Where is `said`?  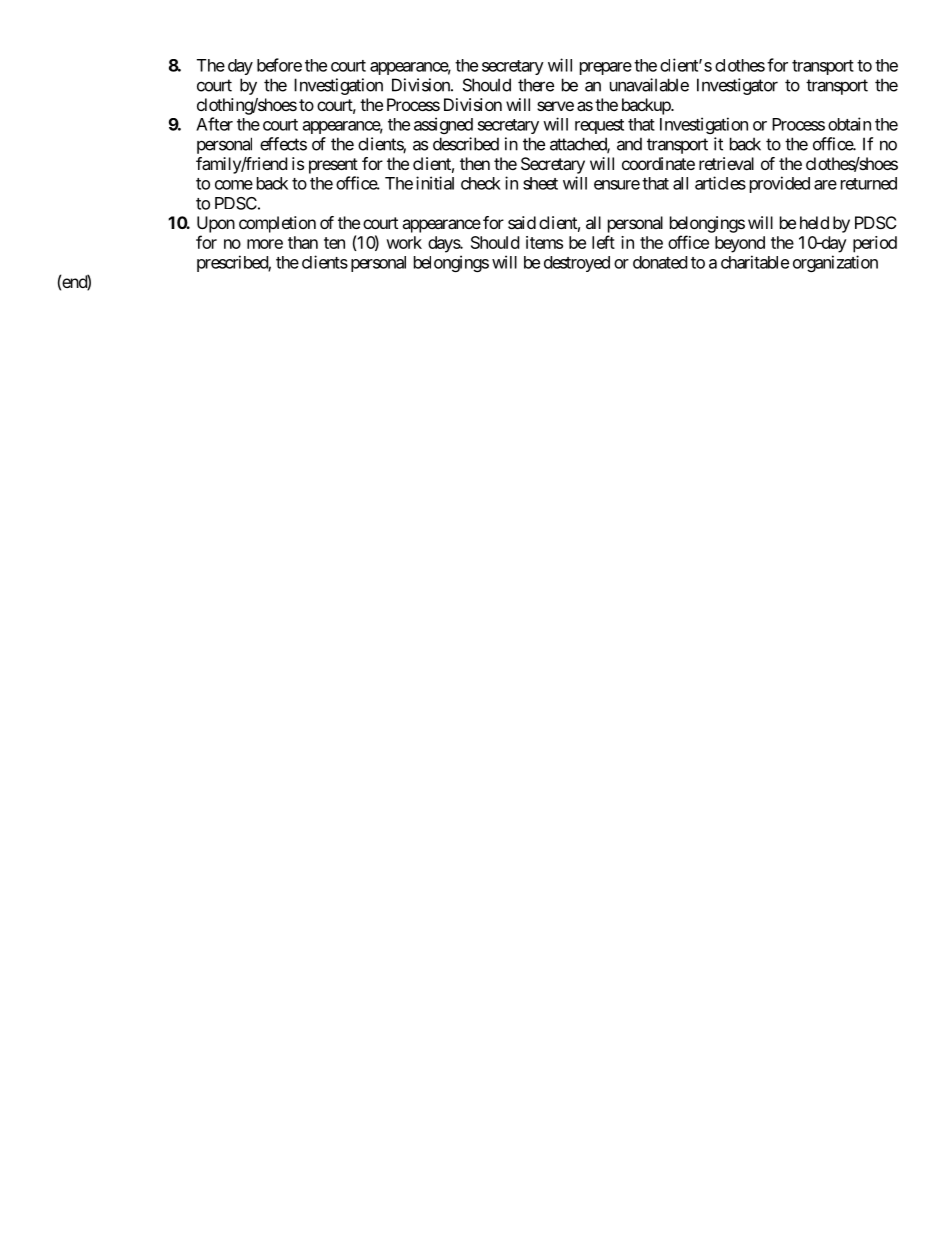
said is located at coordinates (522, 222).
